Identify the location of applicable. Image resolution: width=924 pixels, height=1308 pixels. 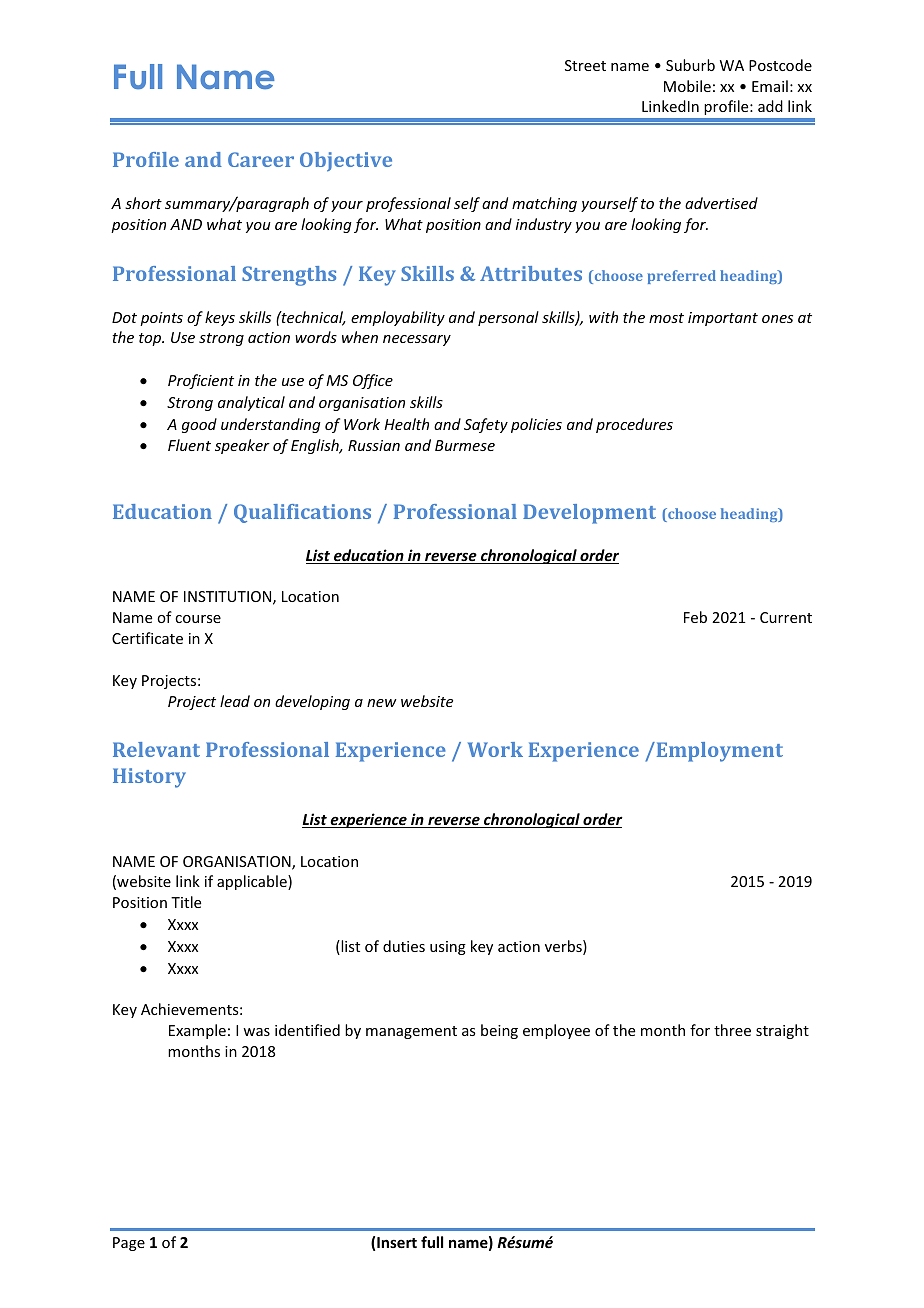
(253, 882).
